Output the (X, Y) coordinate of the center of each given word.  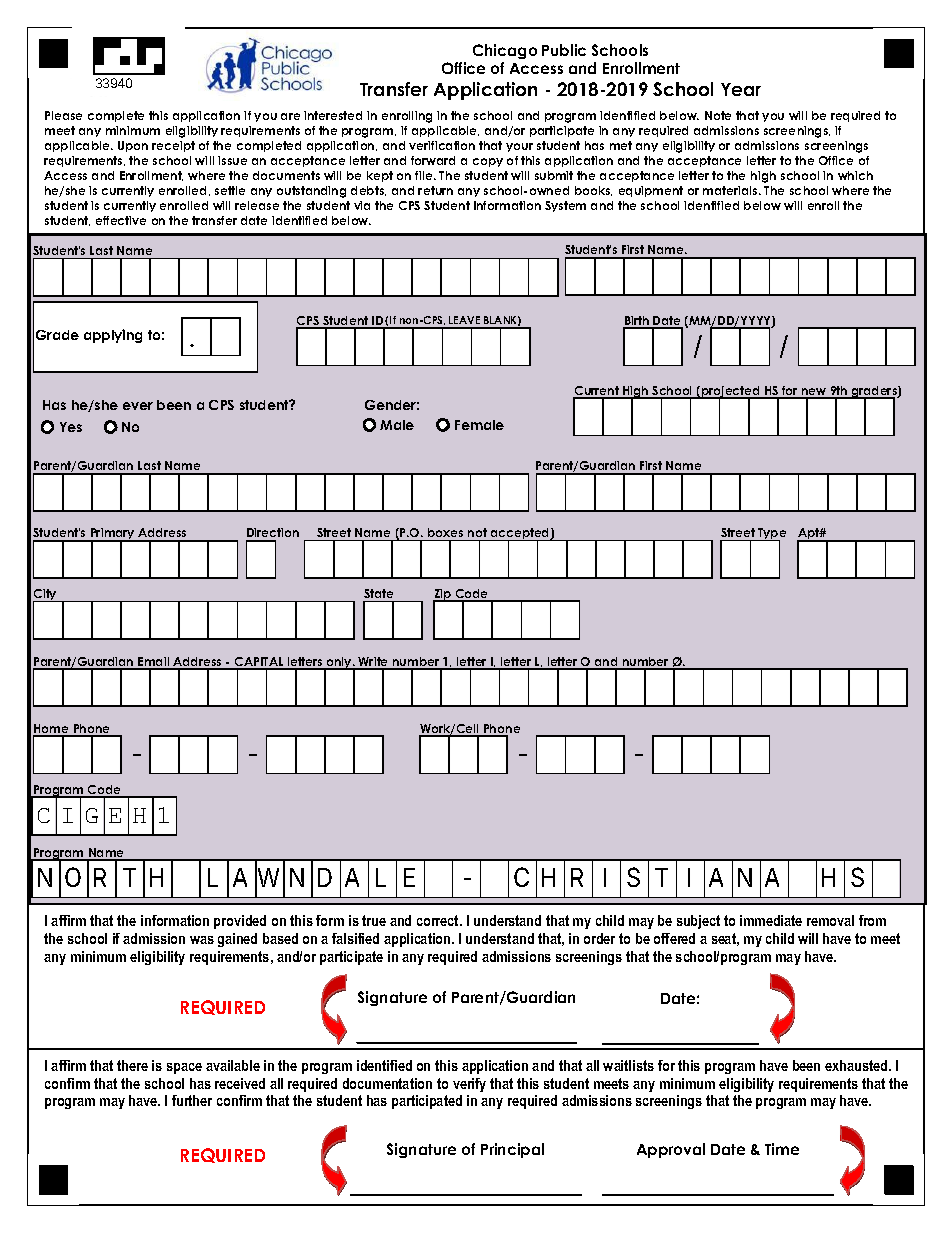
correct (439, 920)
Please (63, 115)
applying (113, 336)
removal (830, 920)
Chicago (505, 51)
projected (731, 393)
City (46, 596)
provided (240, 922)
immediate (771, 920)
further (192, 1100)
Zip (443, 596)
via (362, 205)
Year (741, 89)
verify (469, 1085)
